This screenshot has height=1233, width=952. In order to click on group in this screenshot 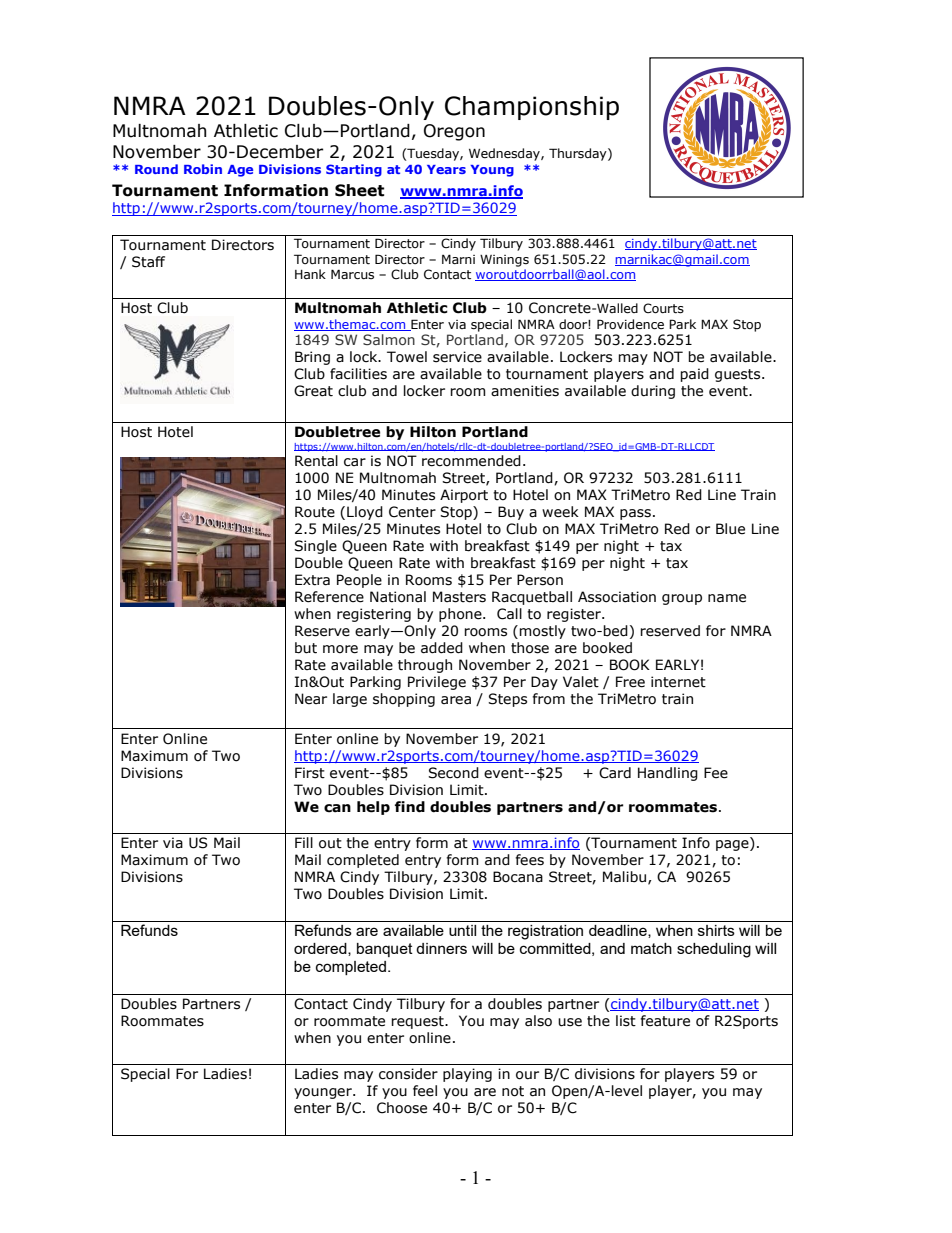, I will do `click(682, 599)`.
